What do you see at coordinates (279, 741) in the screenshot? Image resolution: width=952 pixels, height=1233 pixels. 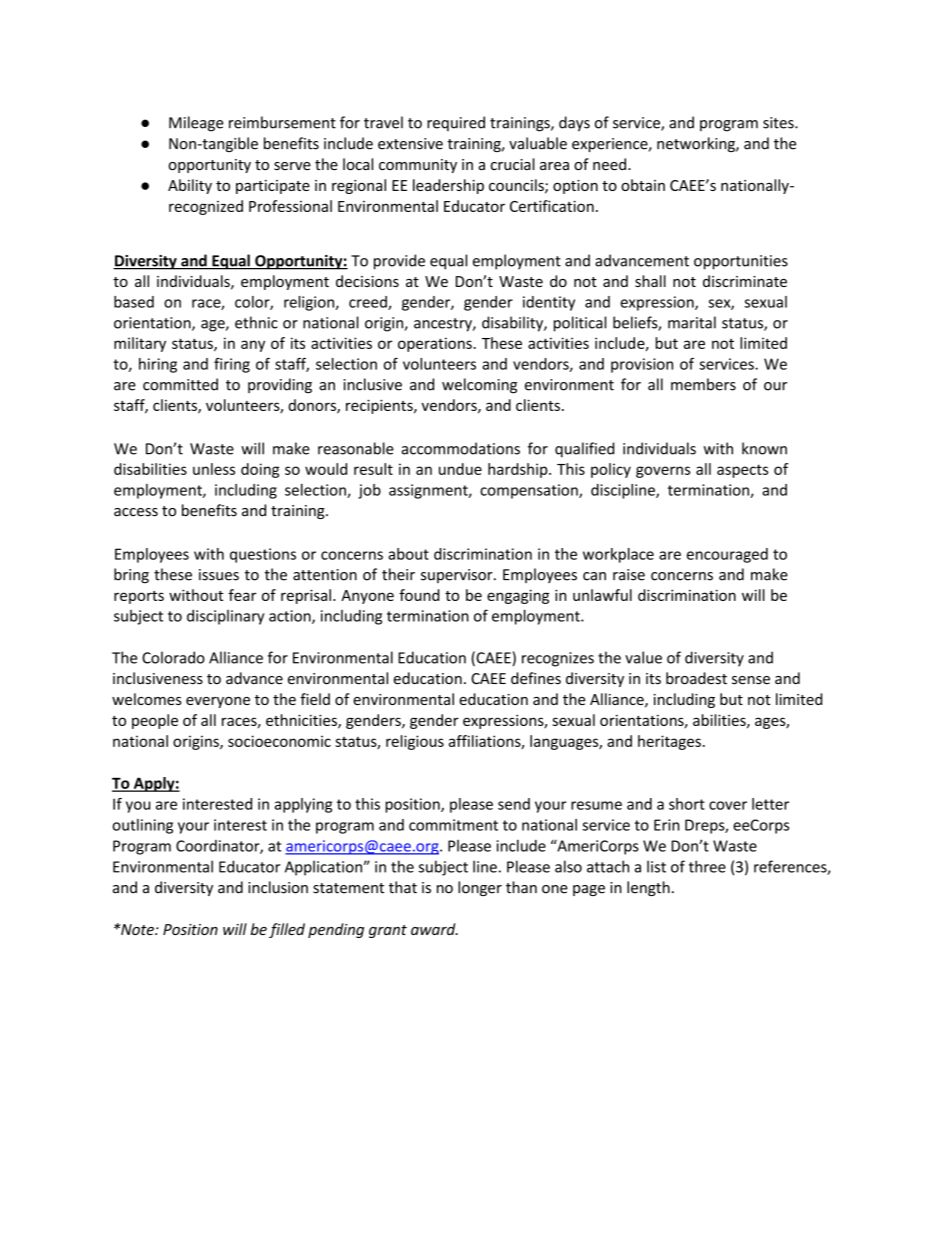 I see `socioeconomic` at bounding box center [279, 741].
